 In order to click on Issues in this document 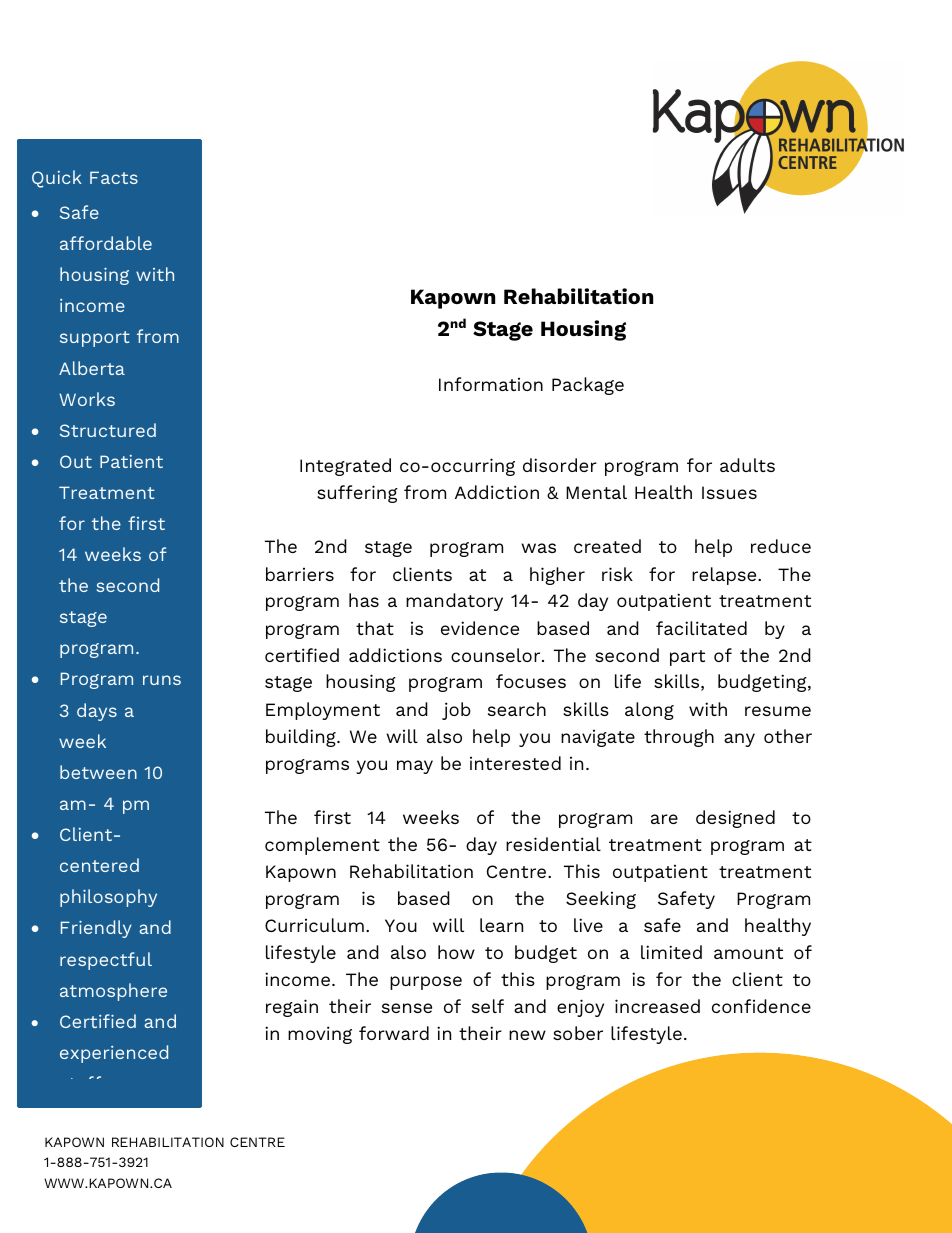, I will do `click(729, 492)`.
